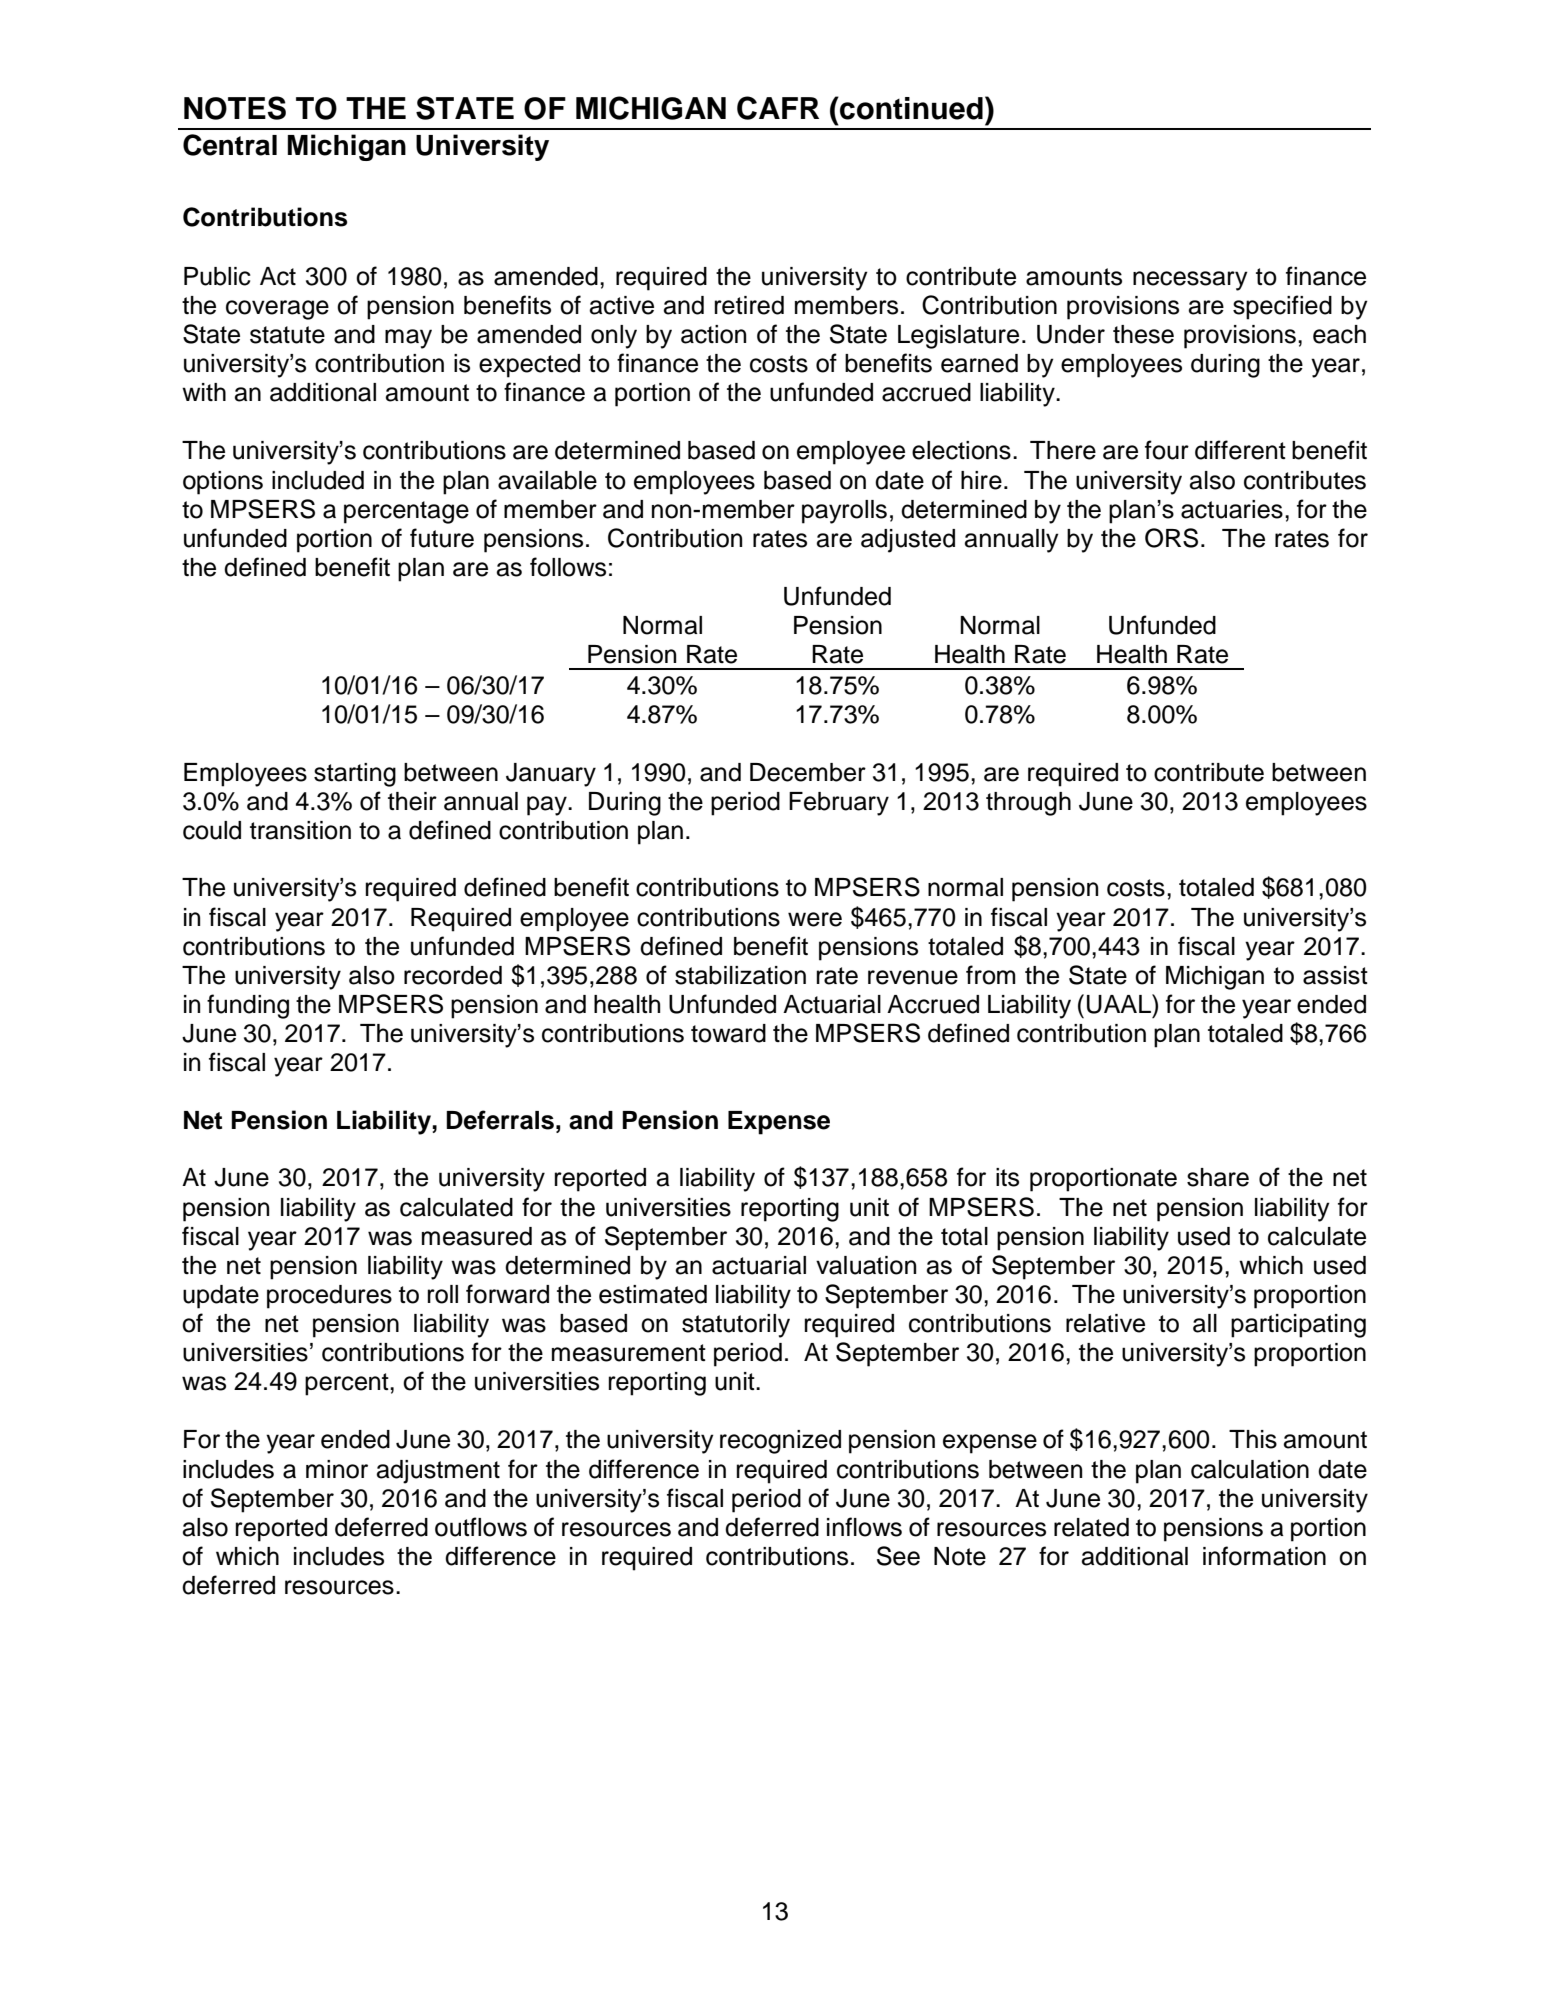 This screenshot has width=1550, height=2006. What do you see at coordinates (1028, 804) in the screenshot?
I see `through` at bounding box center [1028, 804].
